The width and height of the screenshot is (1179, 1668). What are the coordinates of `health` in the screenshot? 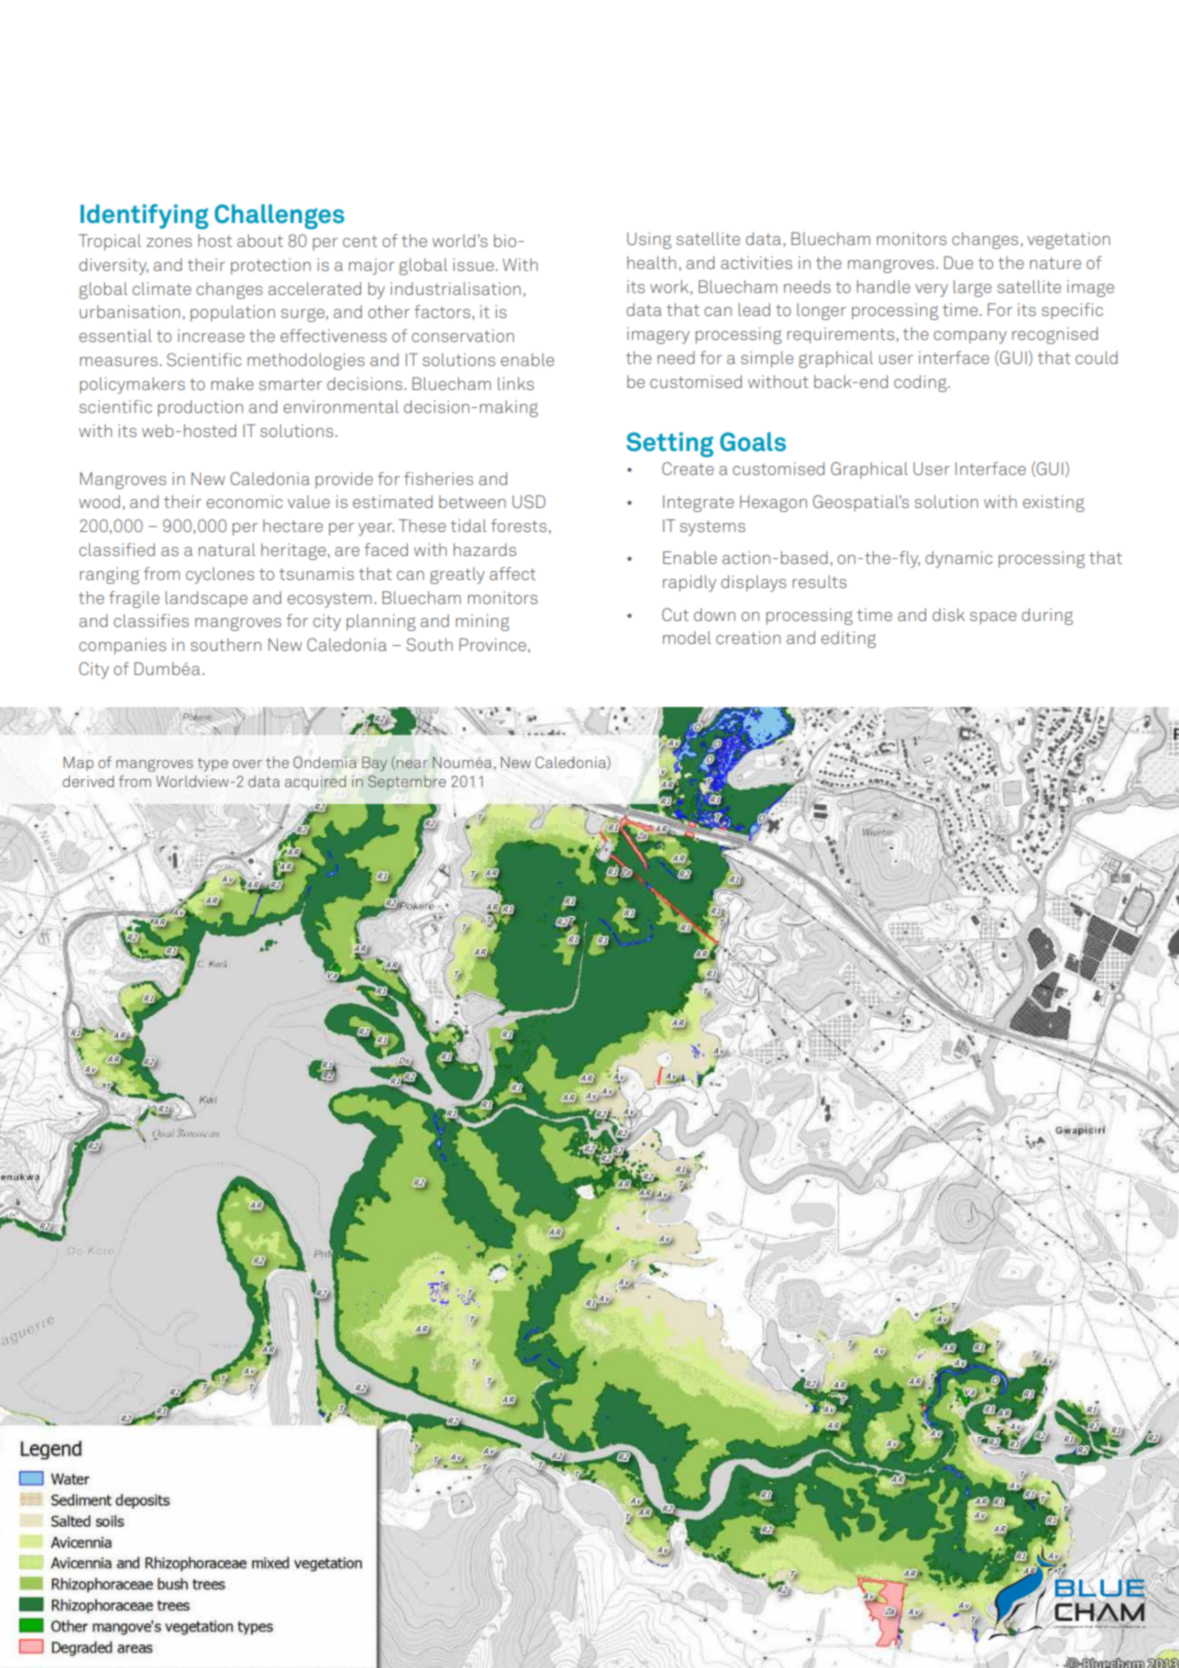 It's located at (651, 262).
